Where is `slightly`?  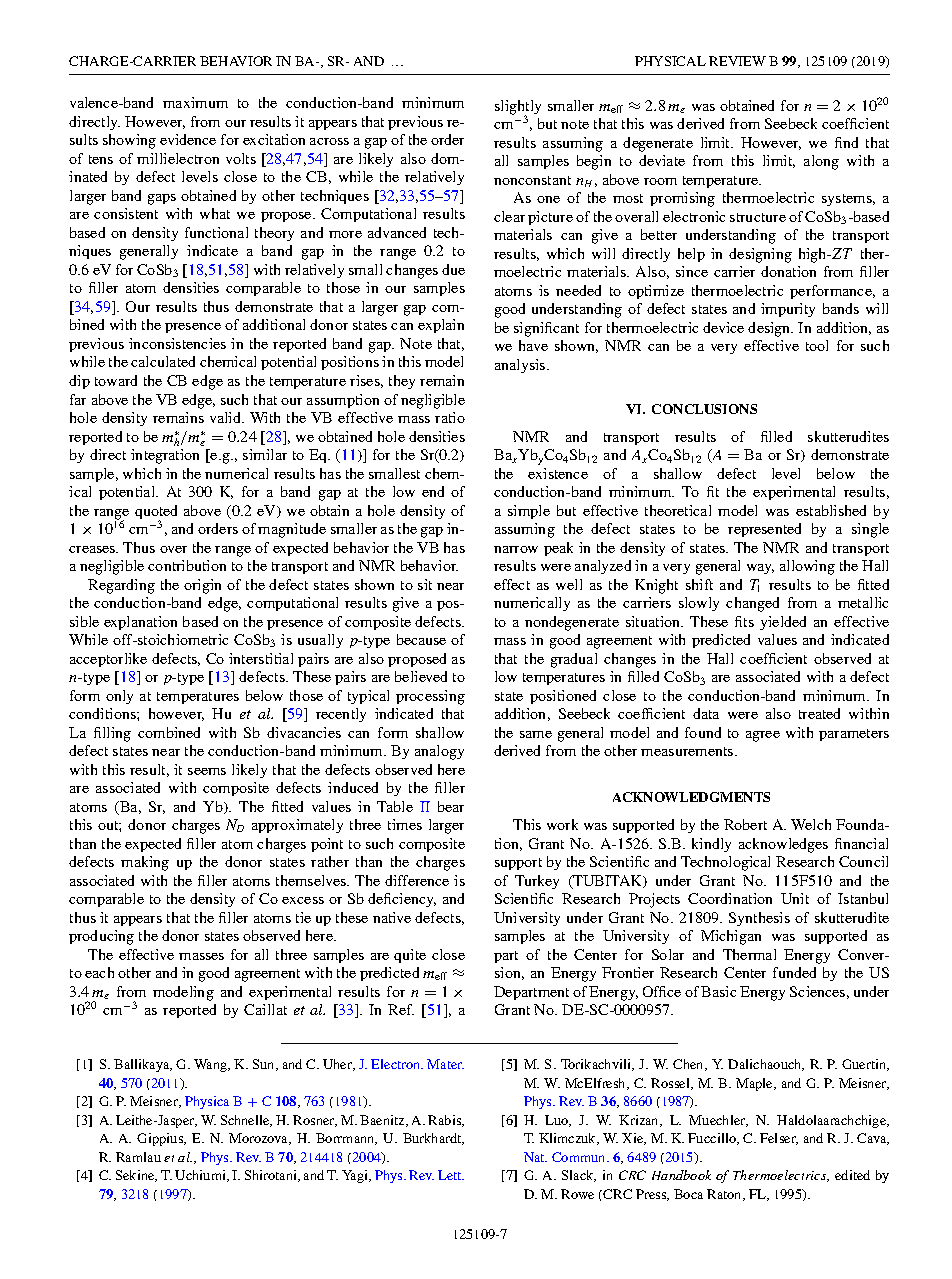
slightly is located at coordinates (518, 108).
